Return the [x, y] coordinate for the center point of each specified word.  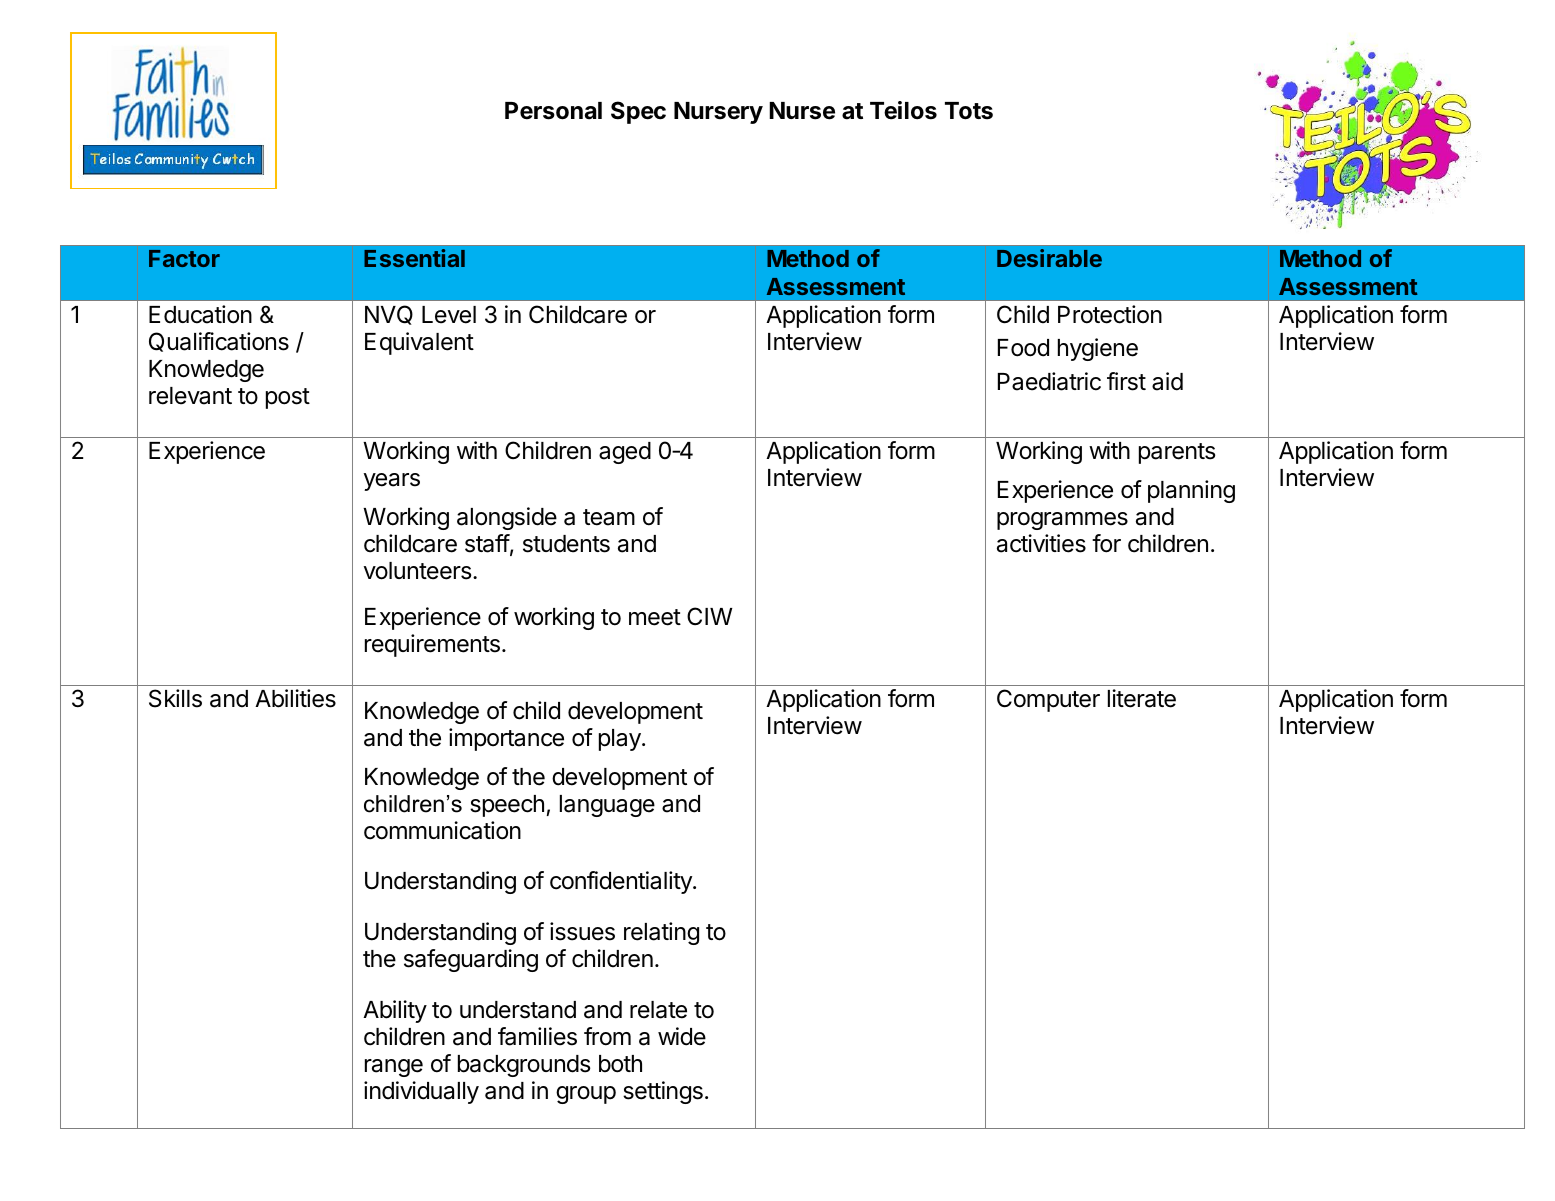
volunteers [417, 571]
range [394, 1068]
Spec [638, 112]
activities [1041, 543]
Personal [553, 111]
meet [655, 617]
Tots [969, 111]
